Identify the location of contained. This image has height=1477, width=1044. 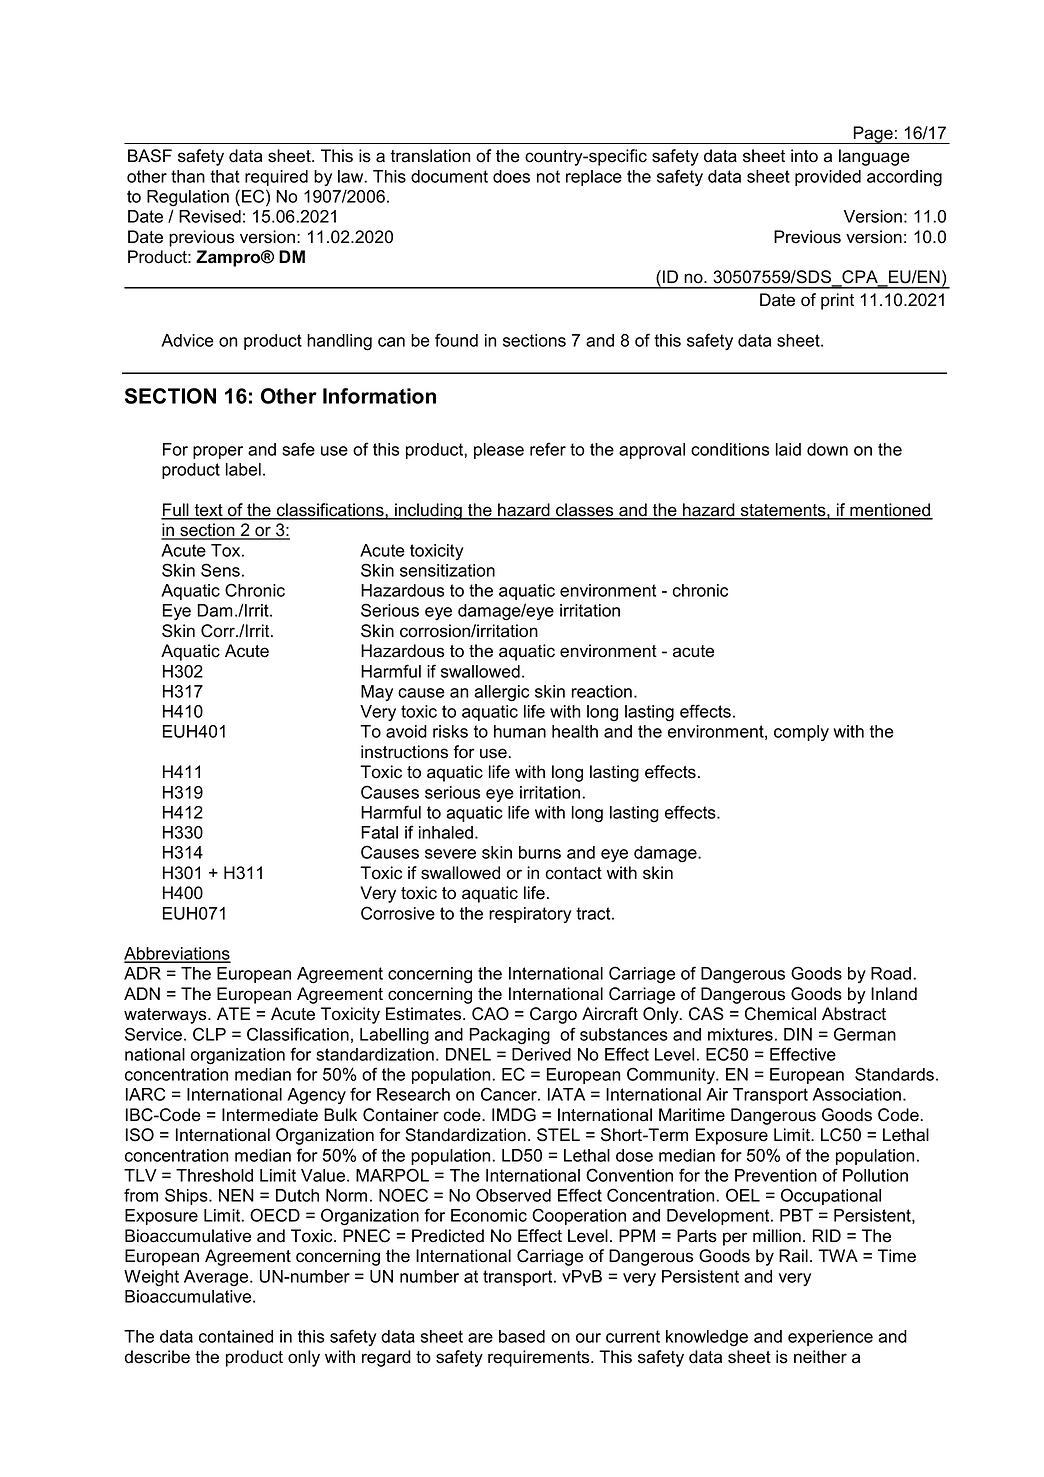
(236, 1336).
